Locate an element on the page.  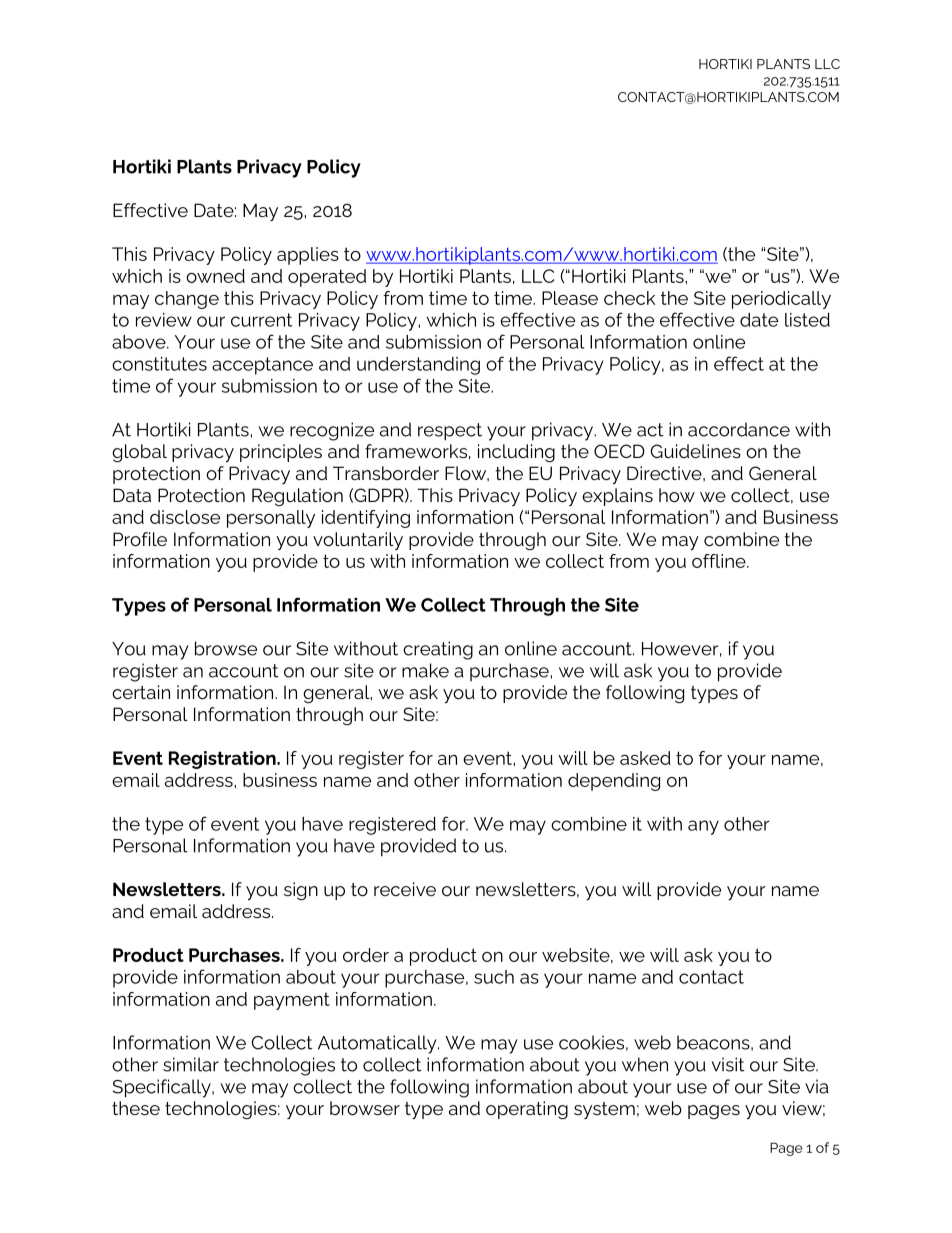
respect is located at coordinates (450, 432).
